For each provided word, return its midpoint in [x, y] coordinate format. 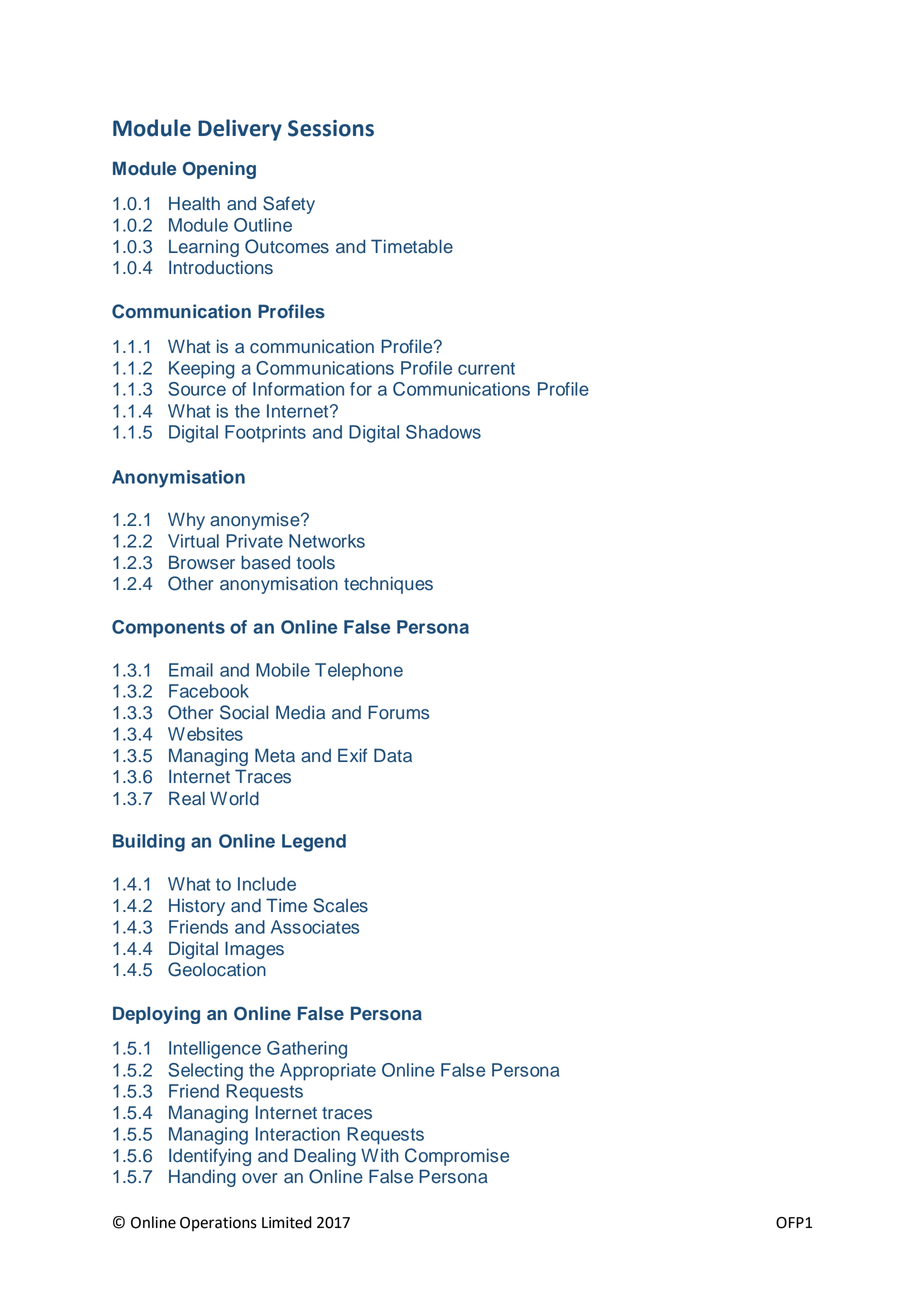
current [486, 368]
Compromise [457, 1157]
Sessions [331, 128]
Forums [398, 712]
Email [191, 670]
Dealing [325, 1157]
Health [194, 203]
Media [300, 712]
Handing [202, 1178]
